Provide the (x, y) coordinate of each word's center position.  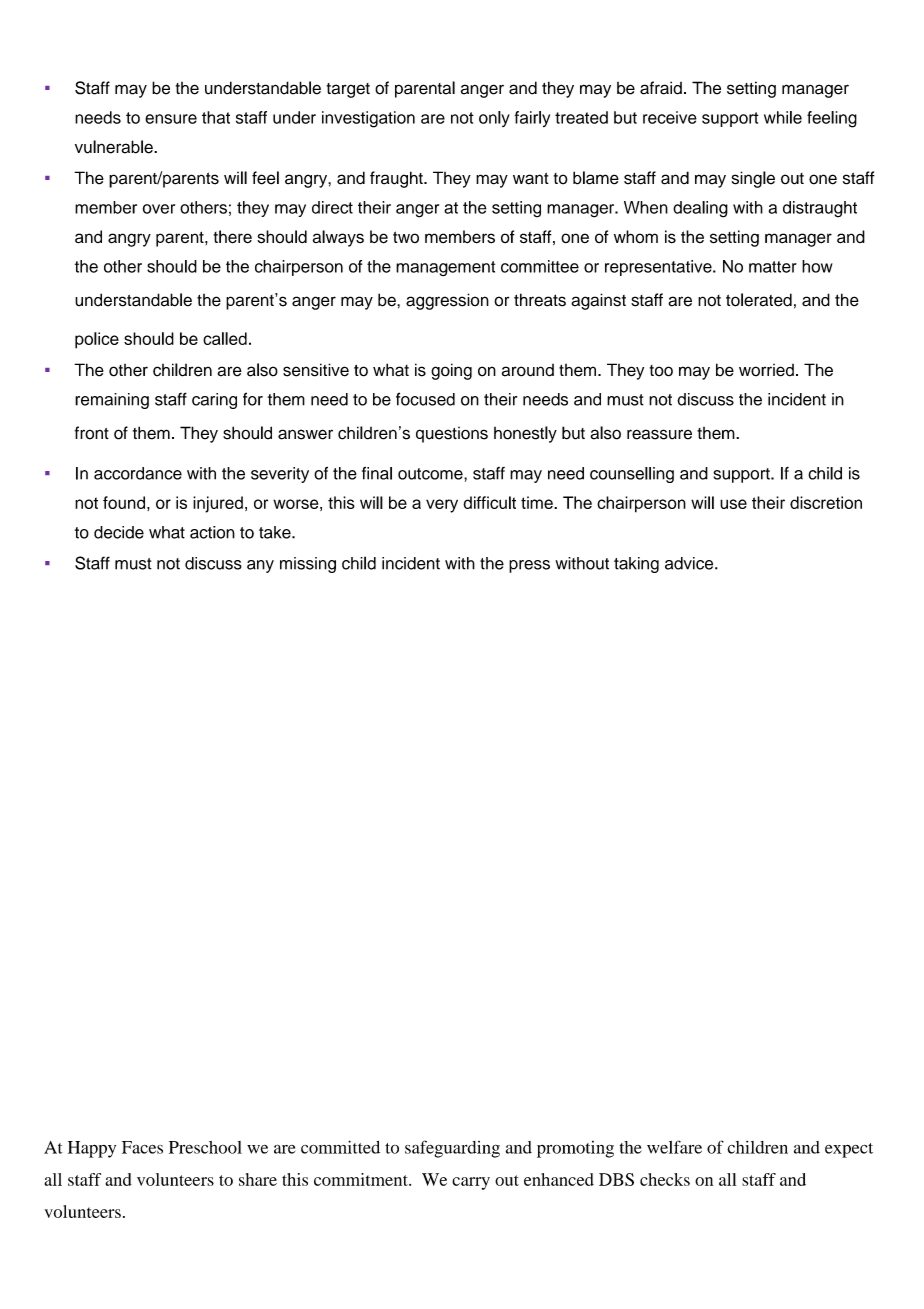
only (494, 119)
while (783, 117)
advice (690, 563)
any (260, 566)
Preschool (205, 1147)
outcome (431, 474)
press (529, 566)
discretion (826, 502)
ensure (171, 119)
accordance (138, 473)
